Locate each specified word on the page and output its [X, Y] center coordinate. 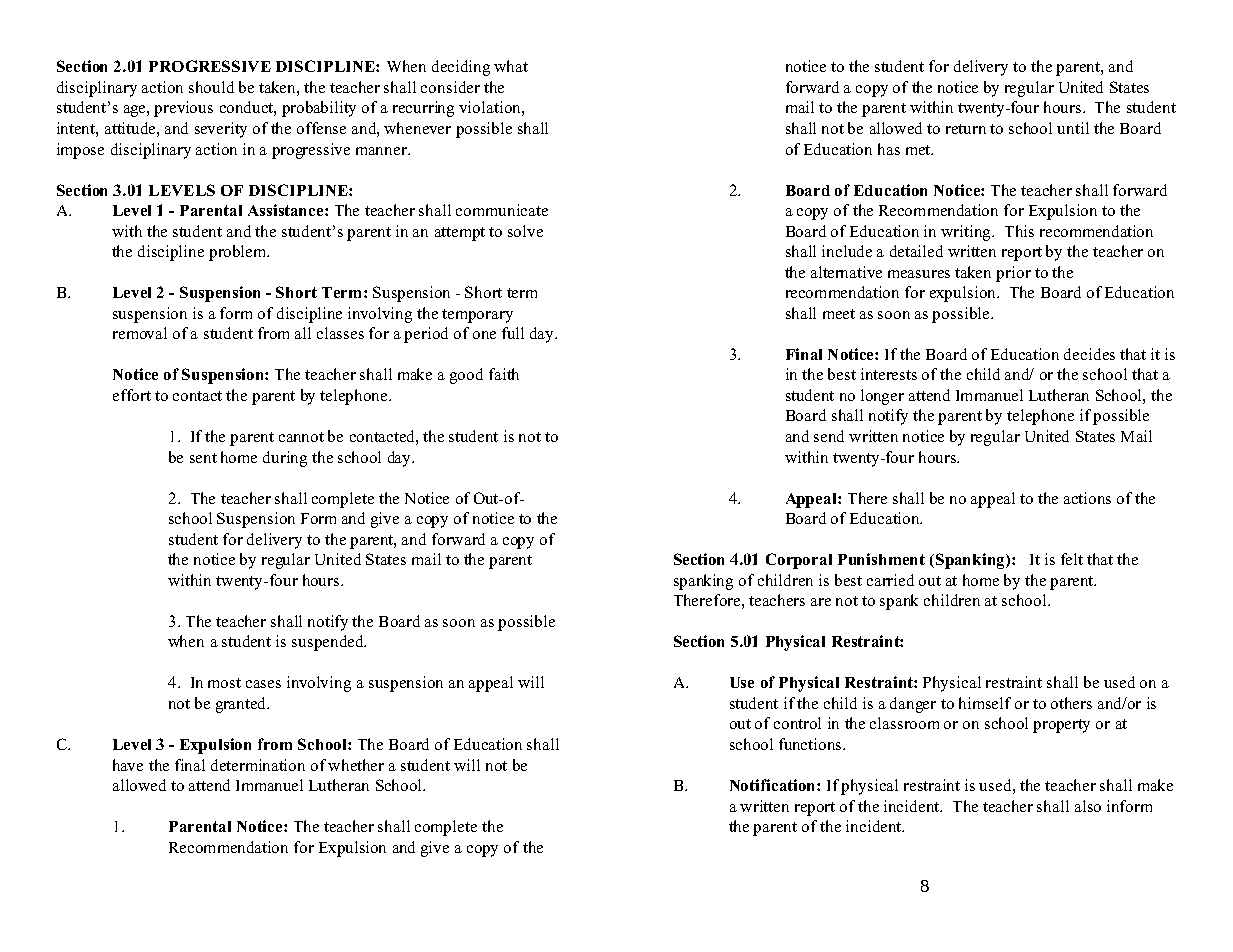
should [211, 87]
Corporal [799, 561]
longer [882, 397]
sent [203, 458]
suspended [329, 643]
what [511, 66]
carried [890, 580]
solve [525, 231]
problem [239, 253]
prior [1013, 274]
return [966, 129]
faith [504, 374]
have [128, 765]
